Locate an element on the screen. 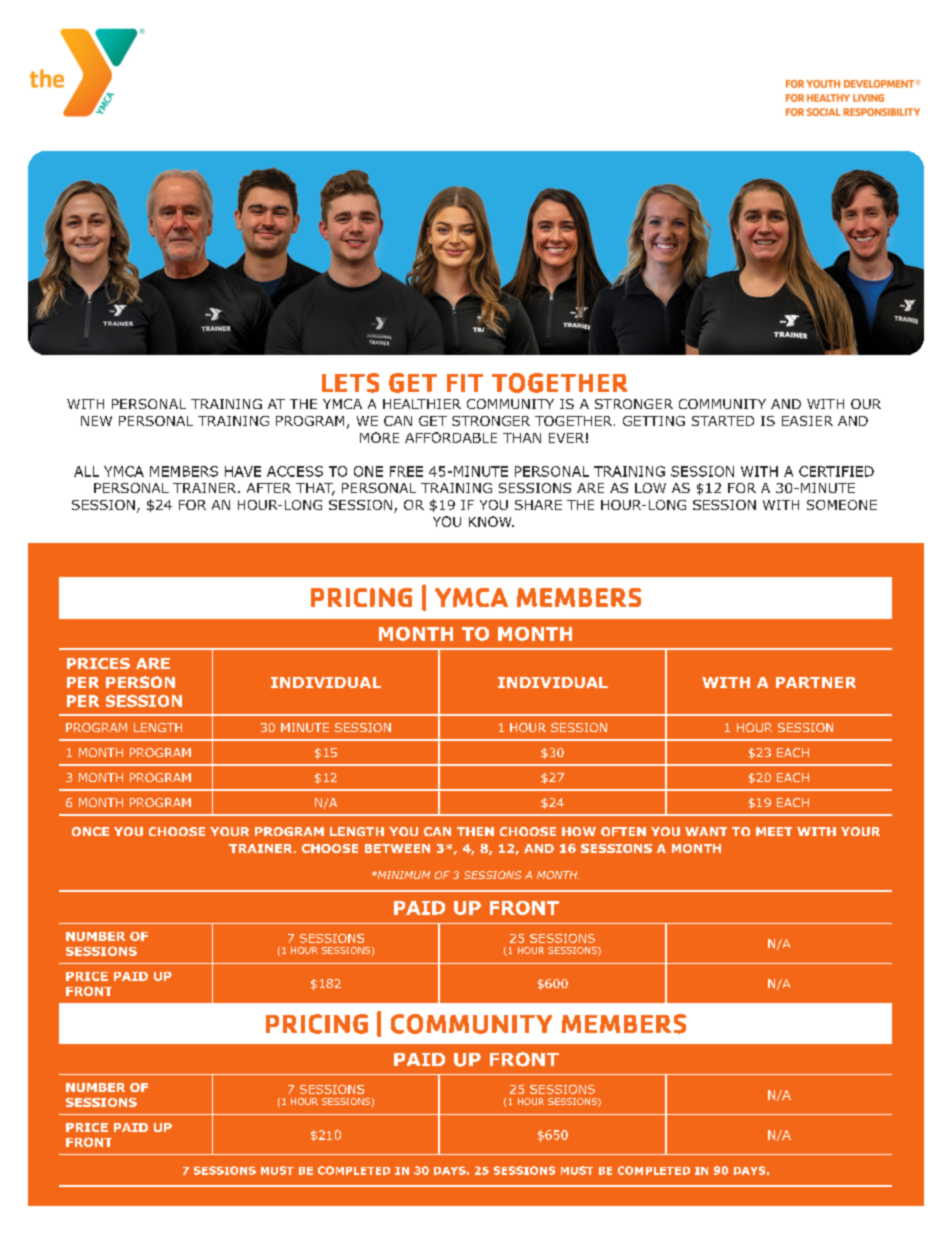  BETWEEN is located at coordinates (397, 848).
